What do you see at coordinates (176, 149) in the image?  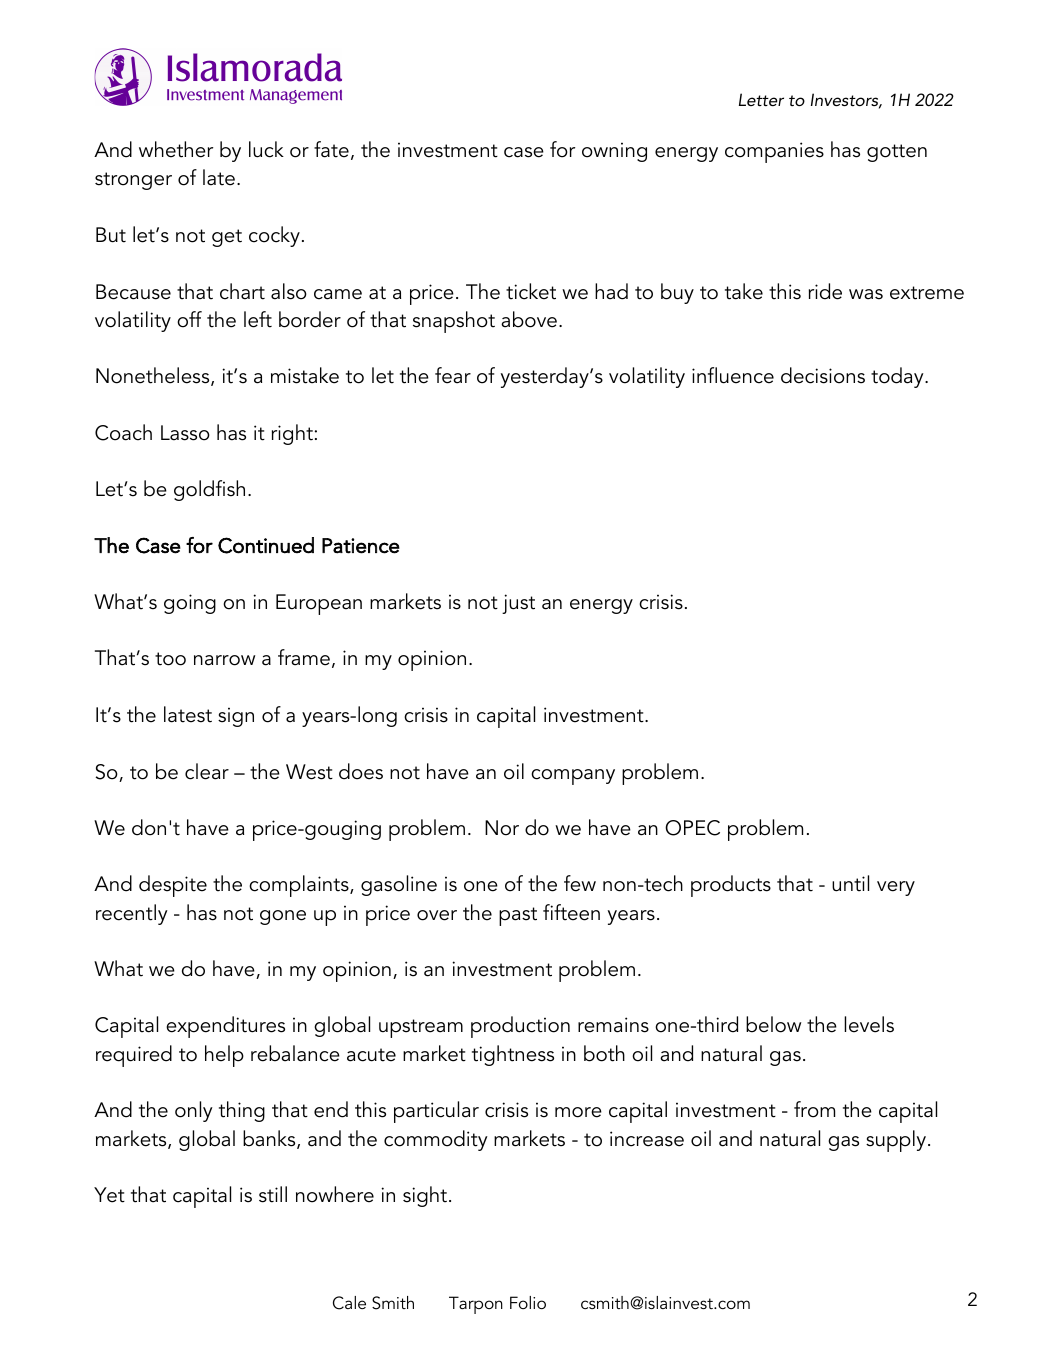 I see `whether` at bounding box center [176, 149].
